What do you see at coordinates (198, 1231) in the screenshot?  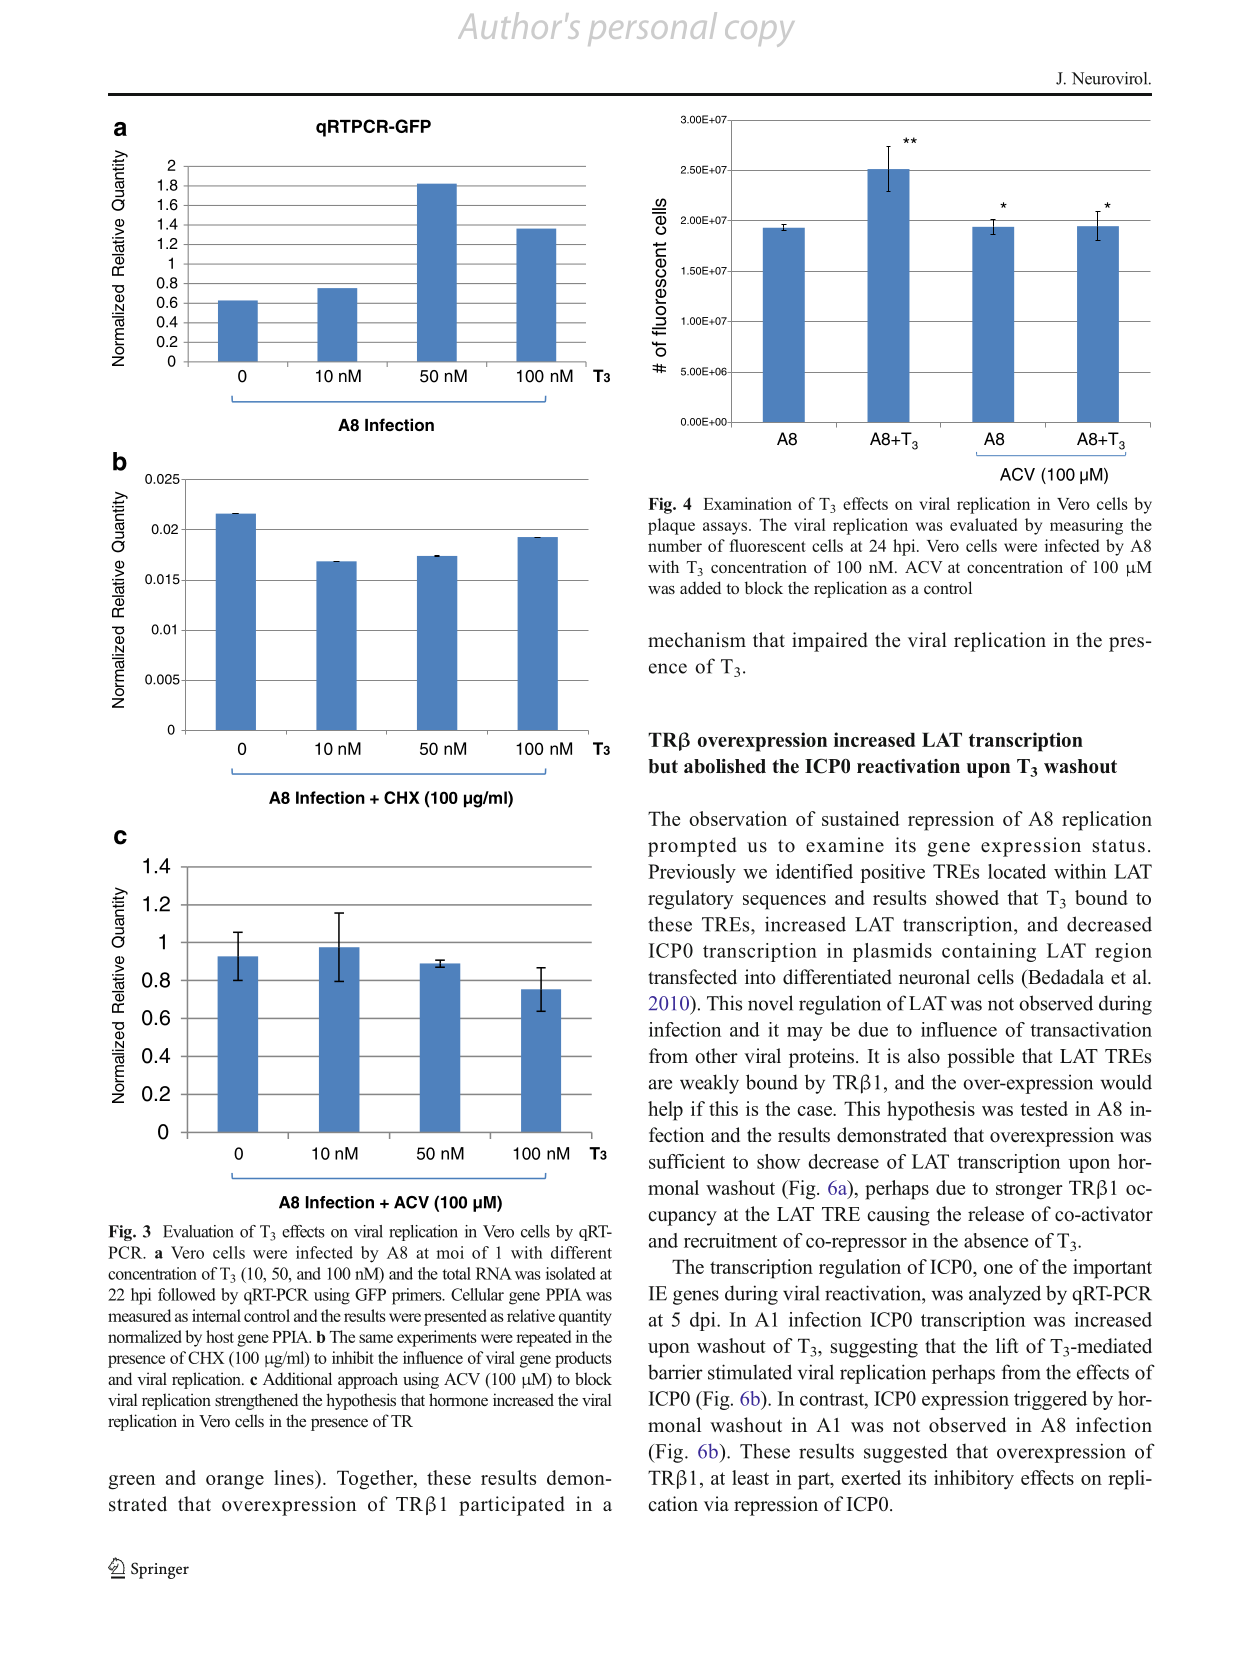 I see `Evaluation` at bounding box center [198, 1231].
